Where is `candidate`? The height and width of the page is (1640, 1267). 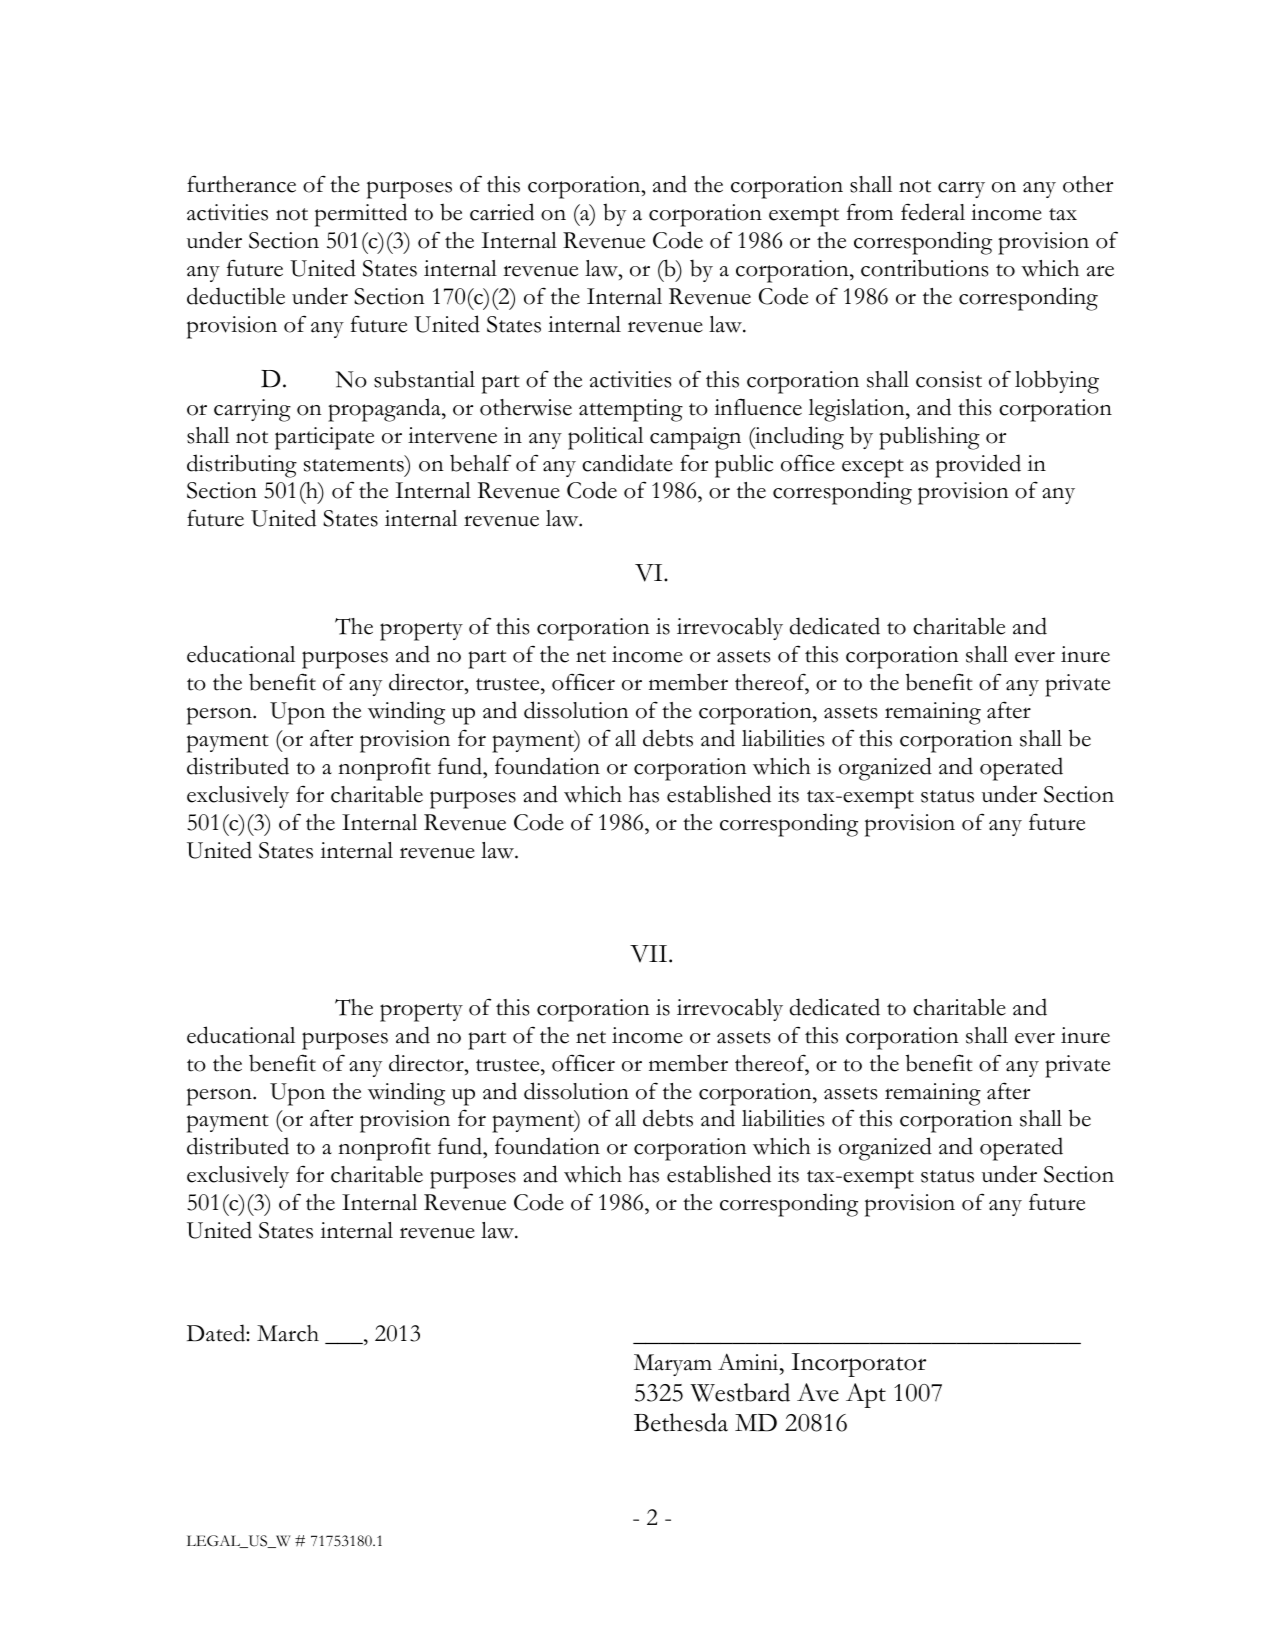 candidate is located at coordinates (627, 463).
